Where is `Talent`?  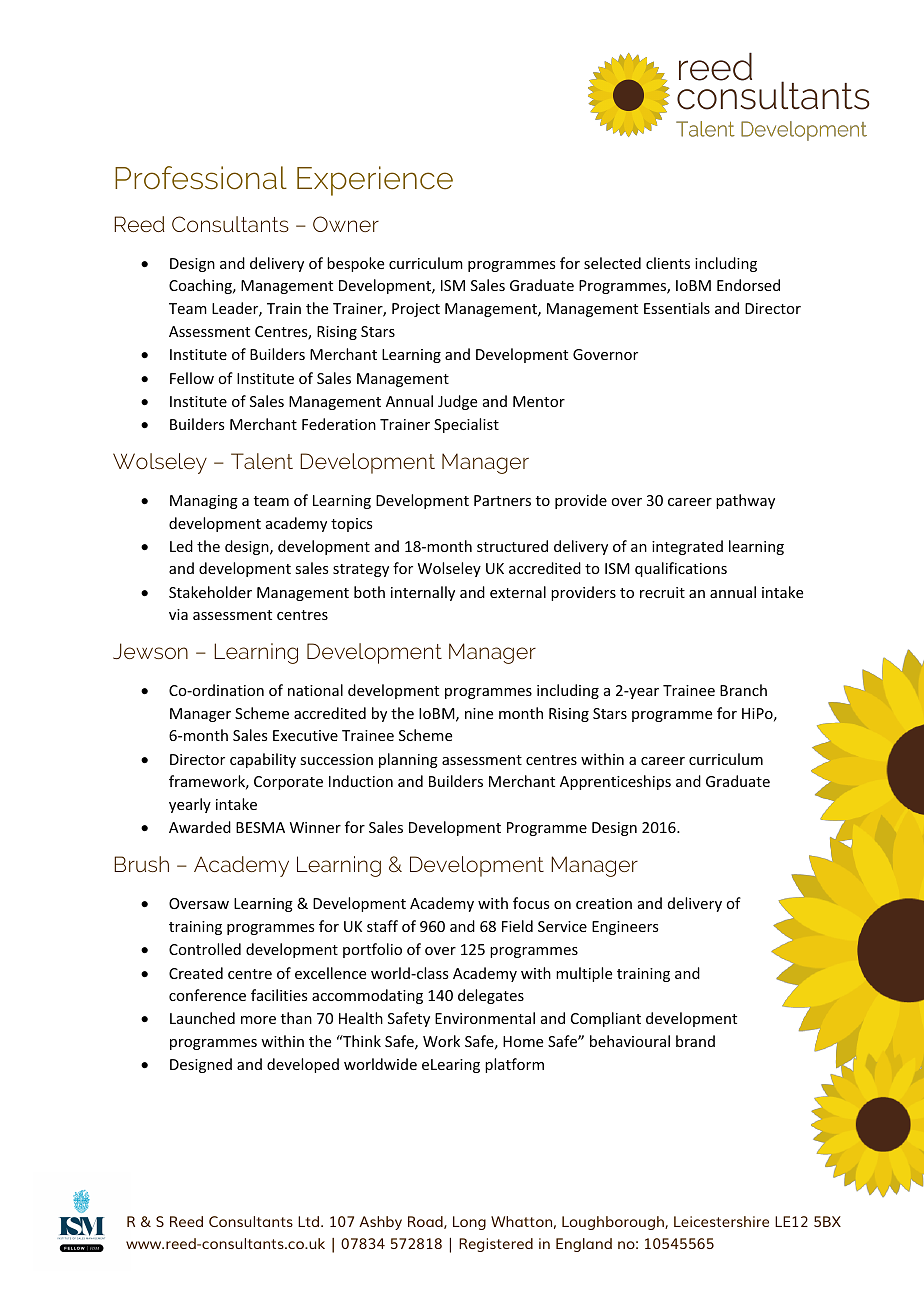
Talent is located at coordinates (262, 461).
